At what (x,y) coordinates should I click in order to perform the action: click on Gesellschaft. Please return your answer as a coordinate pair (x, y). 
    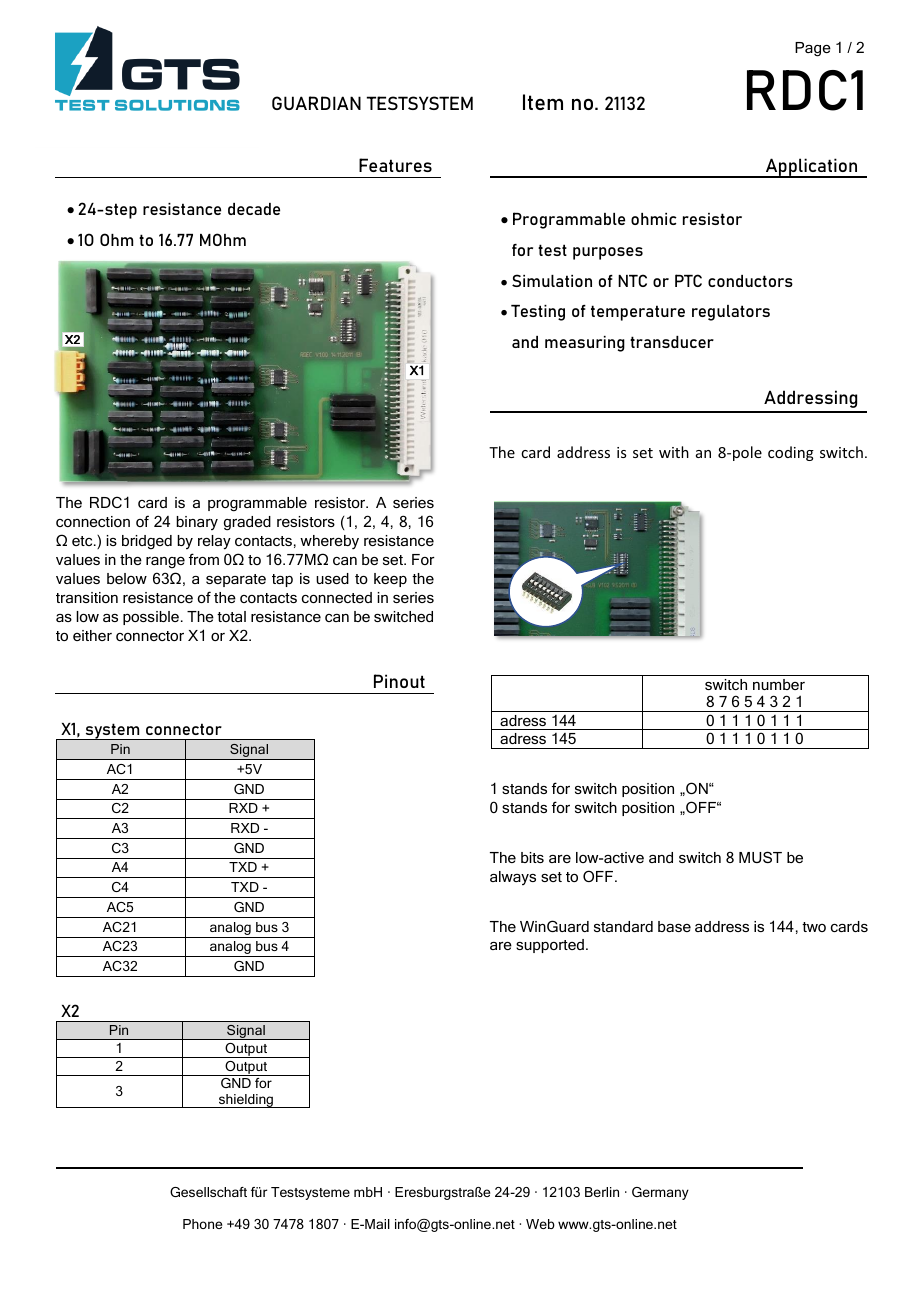
    Looking at the image, I should click on (208, 1192).
